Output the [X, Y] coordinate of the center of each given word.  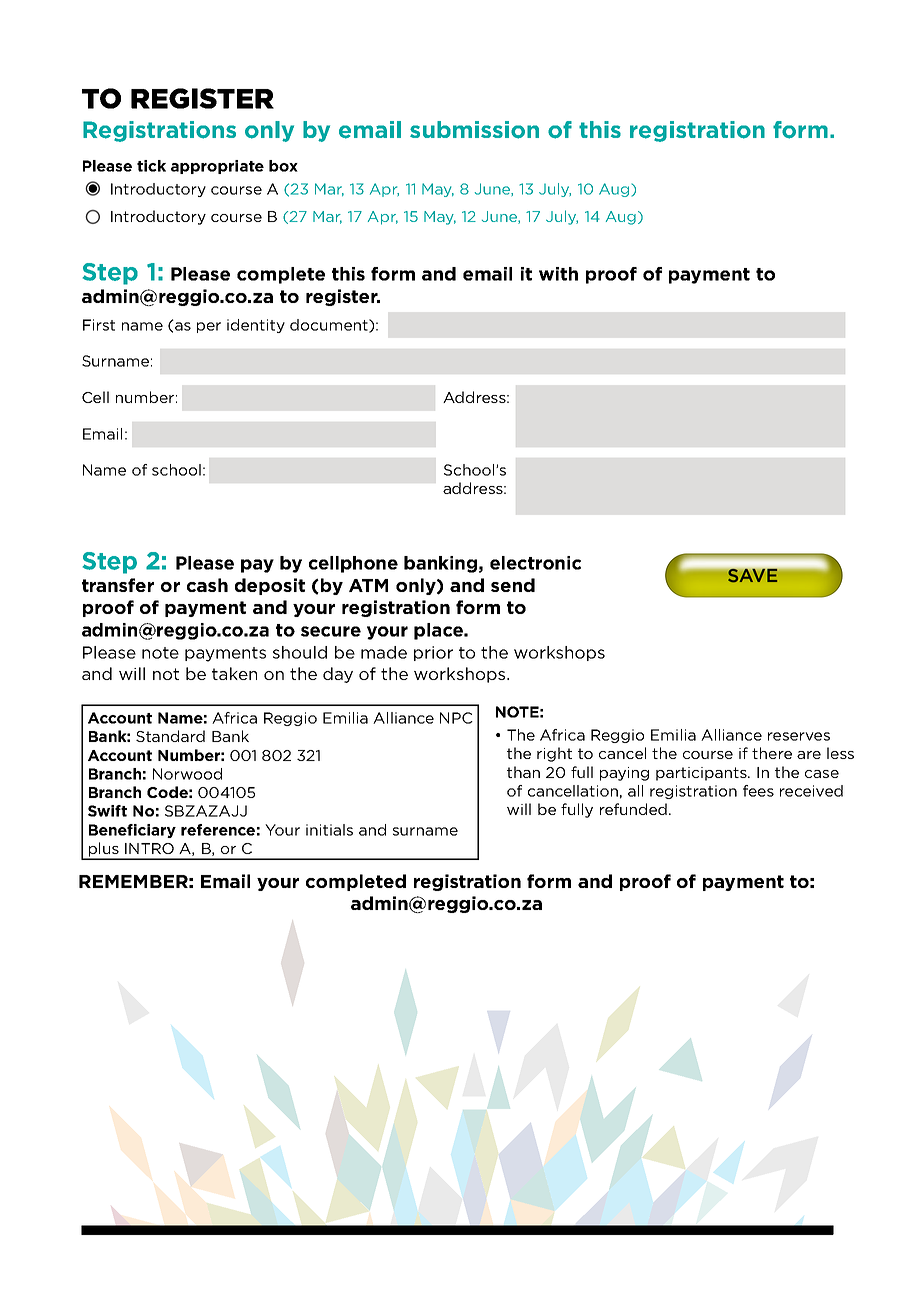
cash [207, 585]
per [209, 327]
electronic [535, 563]
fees [758, 791]
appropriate [217, 167]
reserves [799, 736]
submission [474, 130]
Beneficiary [132, 831]
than [523, 772]
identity [256, 326]
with [558, 274]
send [513, 585]
